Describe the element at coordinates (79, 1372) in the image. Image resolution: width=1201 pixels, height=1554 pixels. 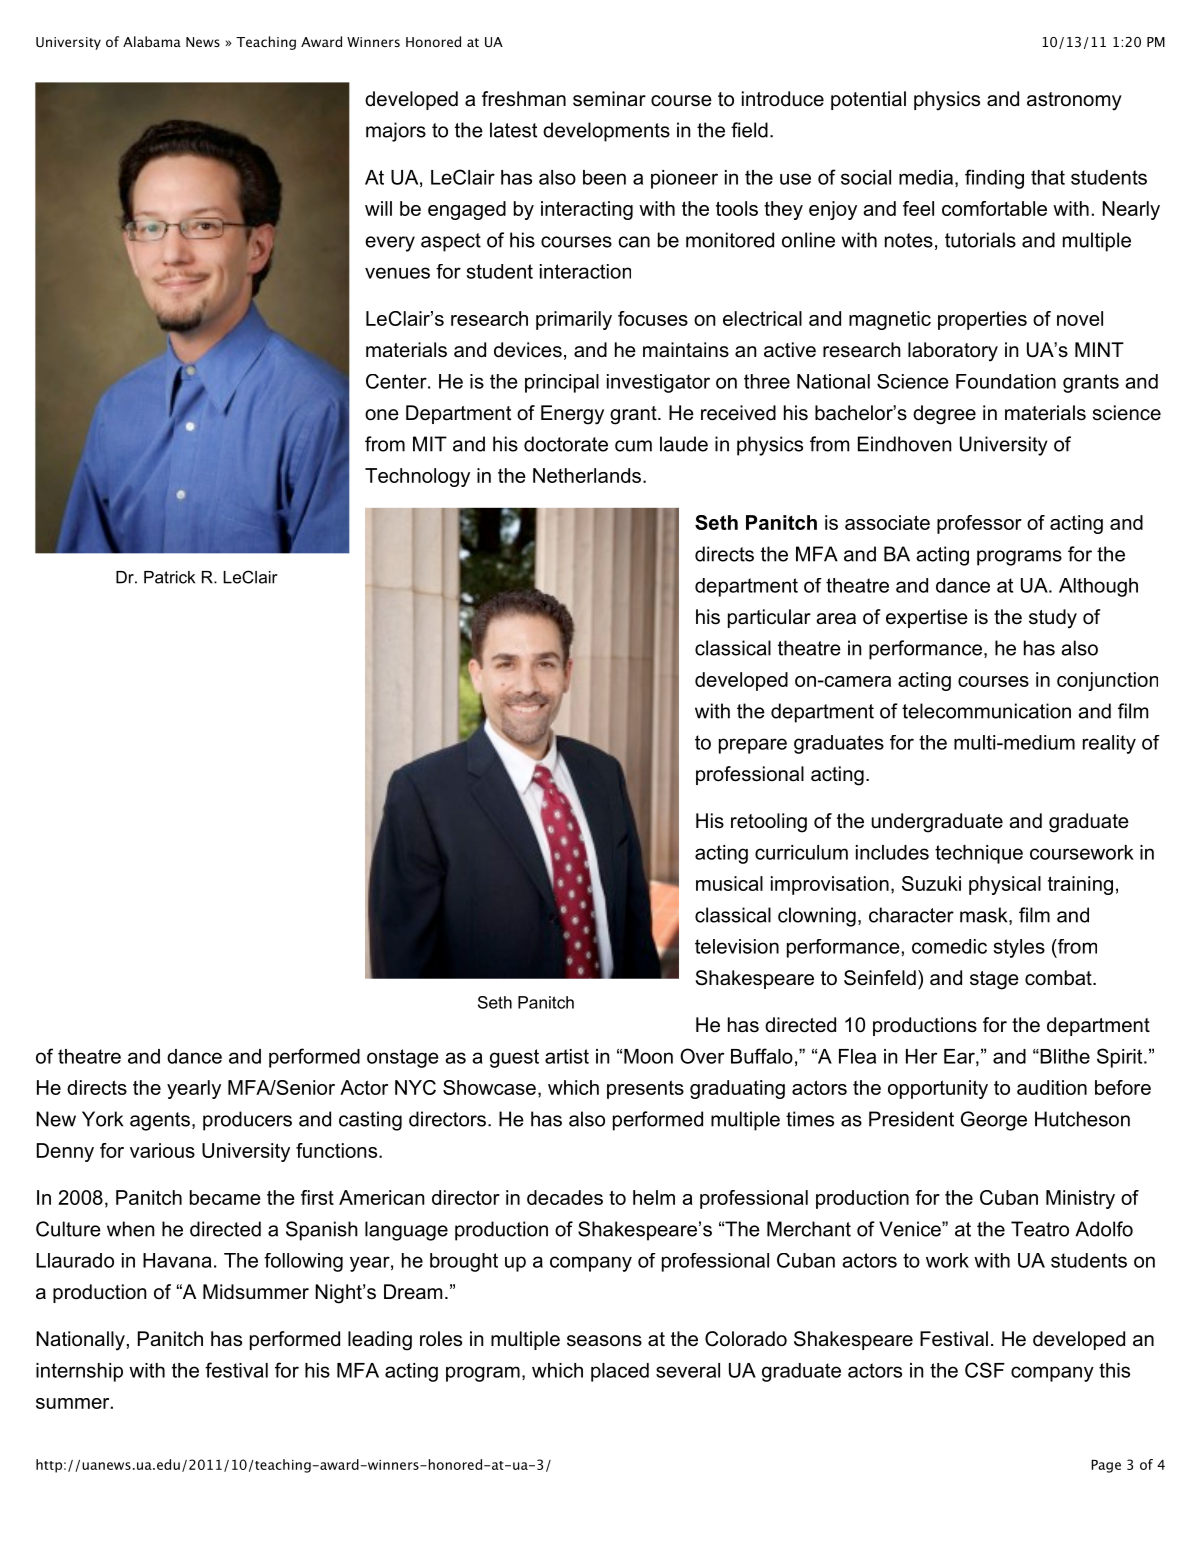
I see `internship` at that location.
